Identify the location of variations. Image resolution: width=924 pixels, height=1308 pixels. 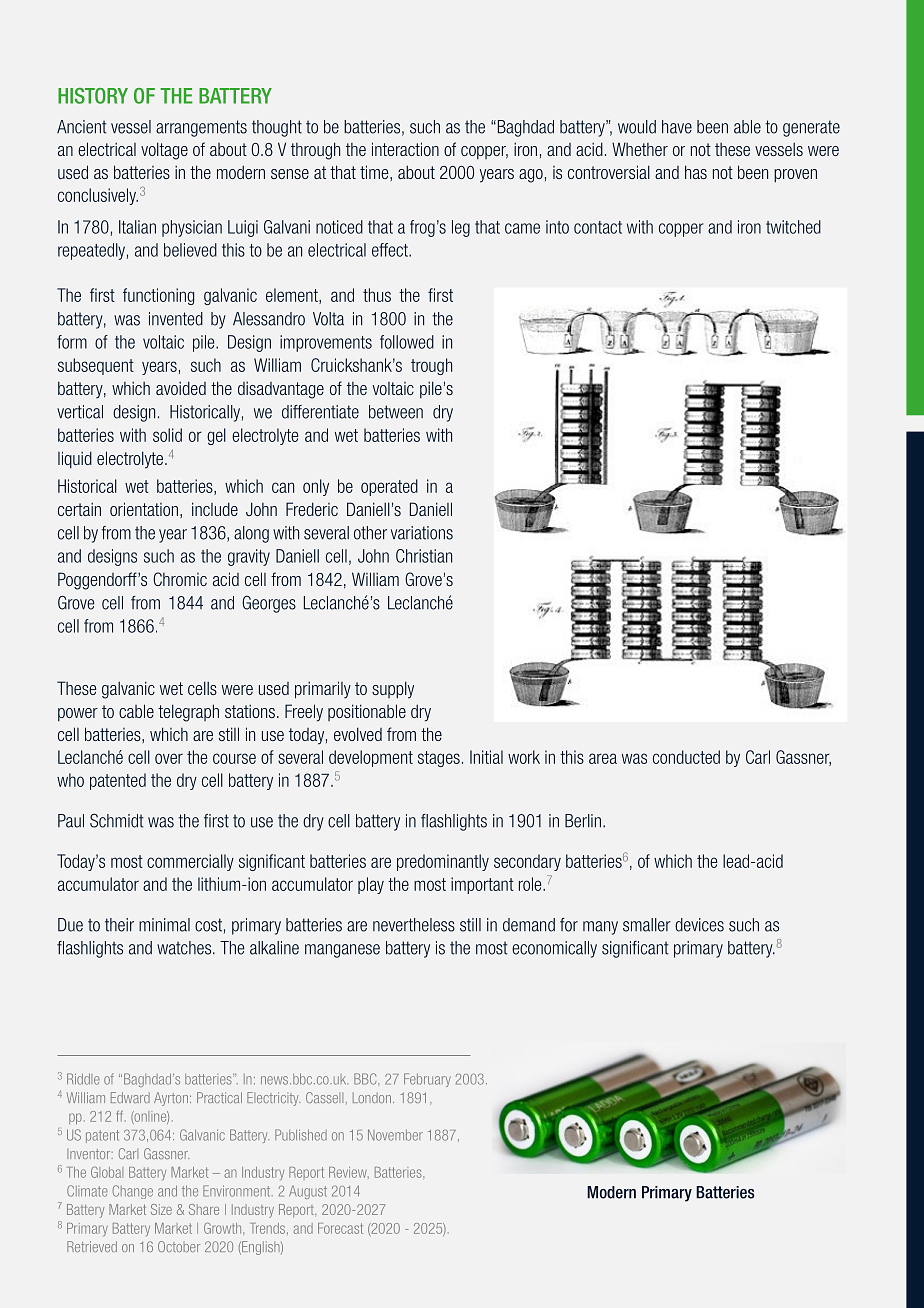
(422, 533).
